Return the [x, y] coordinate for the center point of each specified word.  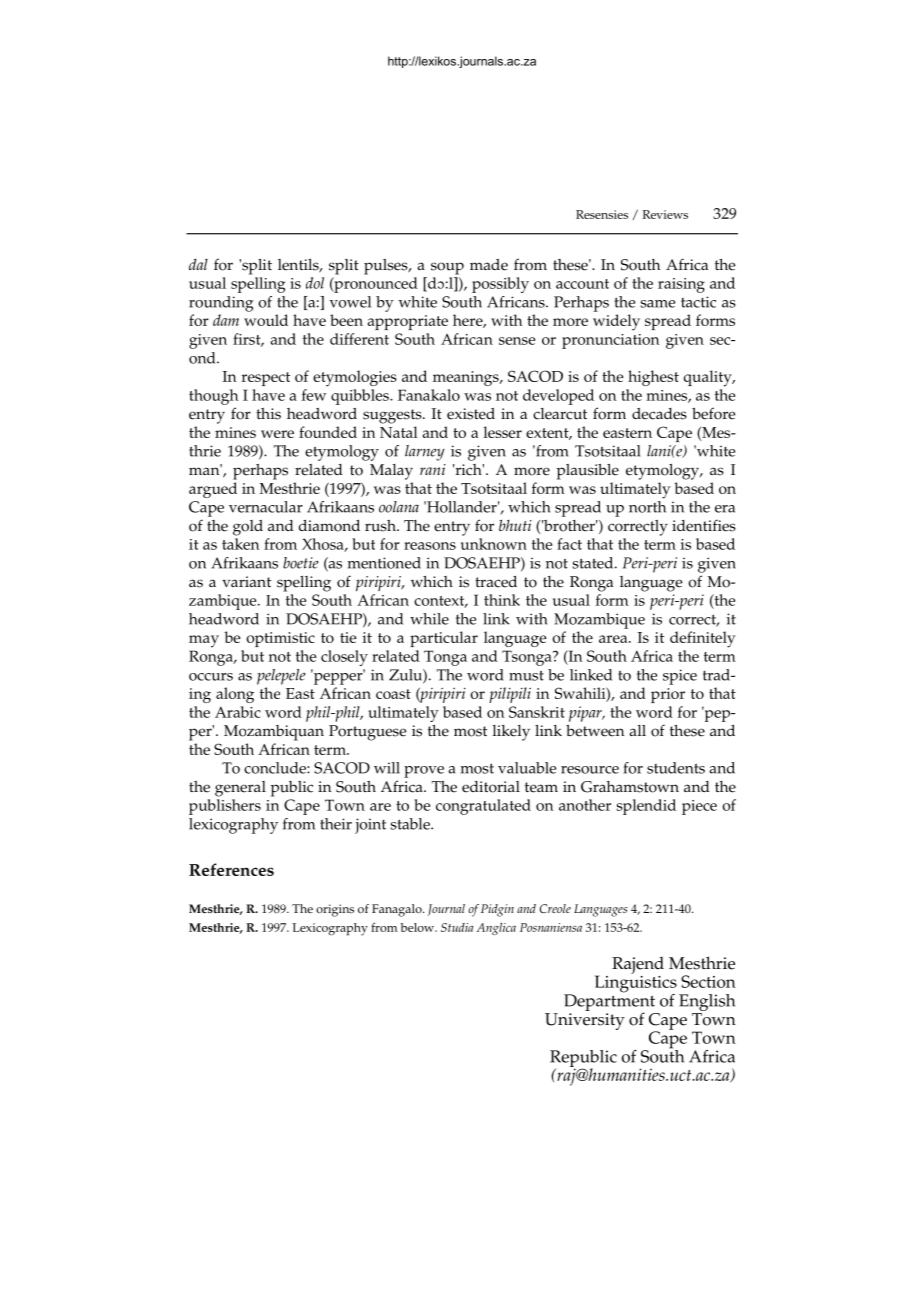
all [637, 730]
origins [335, 910]
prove [424, 772]
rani [433, 469]
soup [447, 268]
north [647, 507]
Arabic [238, 712]
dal [198, 264]
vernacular [266, 507]
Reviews [665, 214]
